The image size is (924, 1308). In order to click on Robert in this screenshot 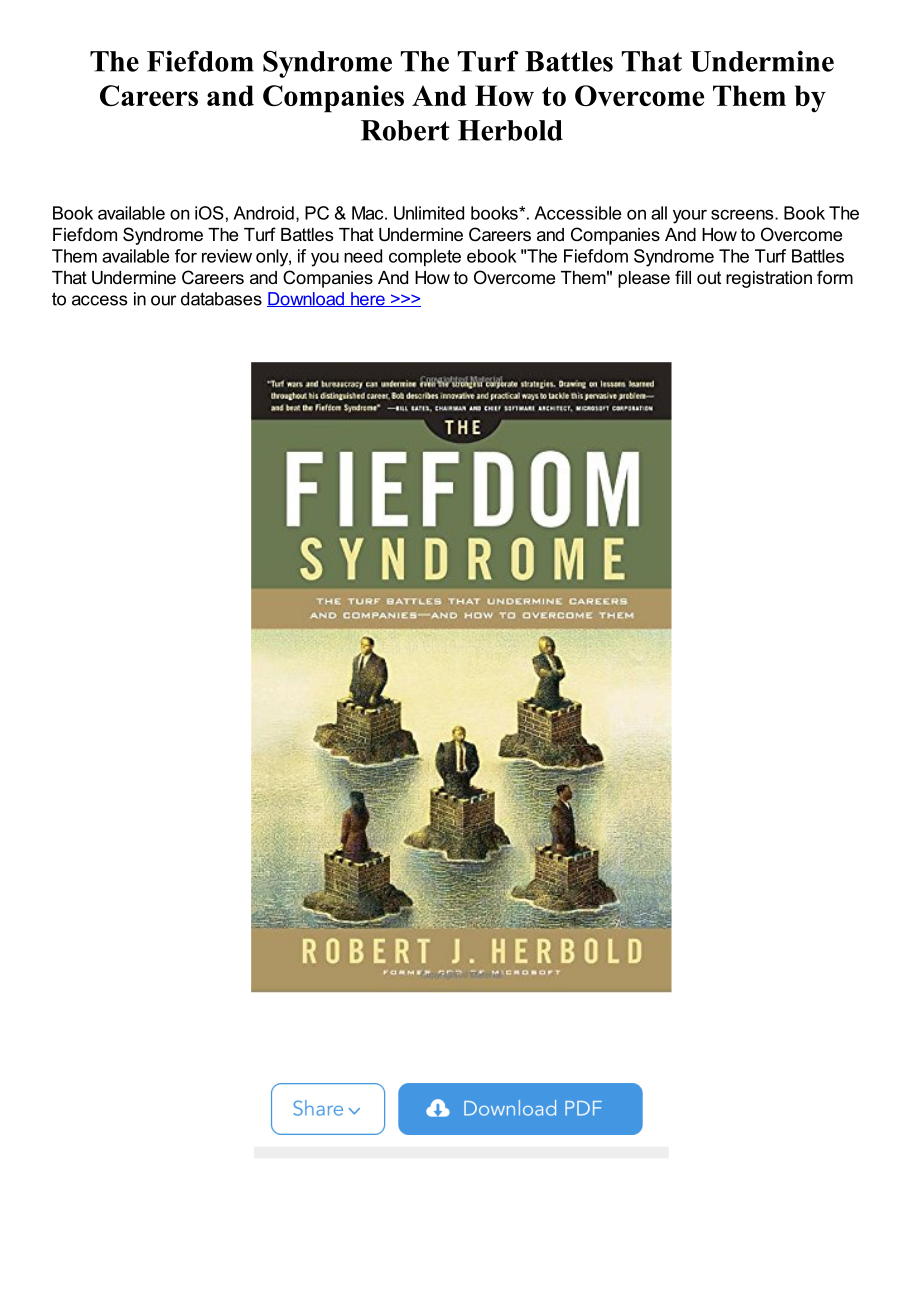, I will do `click(405, 130)`.
